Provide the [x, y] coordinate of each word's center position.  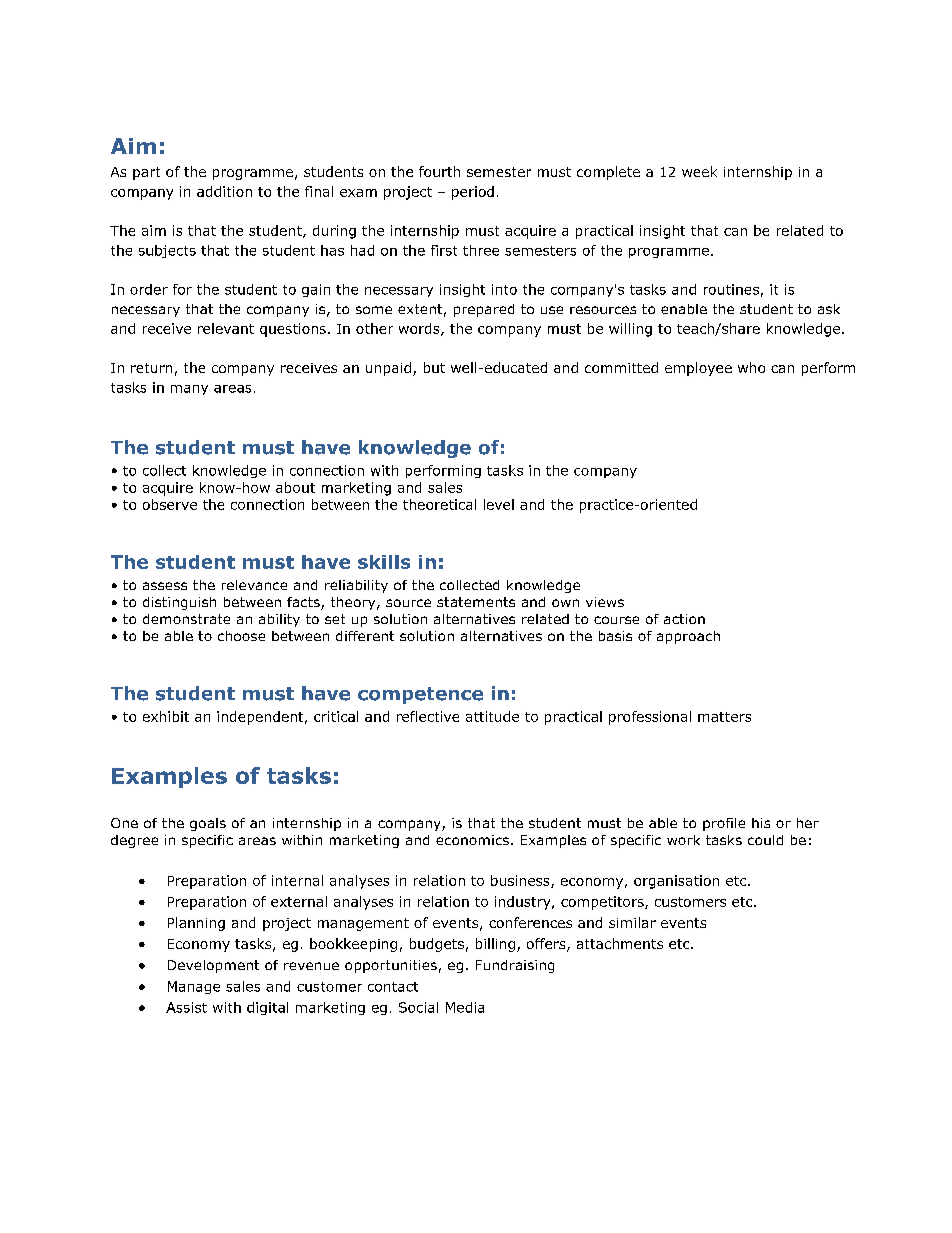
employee [698, 369]
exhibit [166, 716]
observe [170, 504]
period [473, 193]
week [699, 171]
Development [213, 966]
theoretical [439, 504]
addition [224, 191]
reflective [428, 716]
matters [724, 717]
